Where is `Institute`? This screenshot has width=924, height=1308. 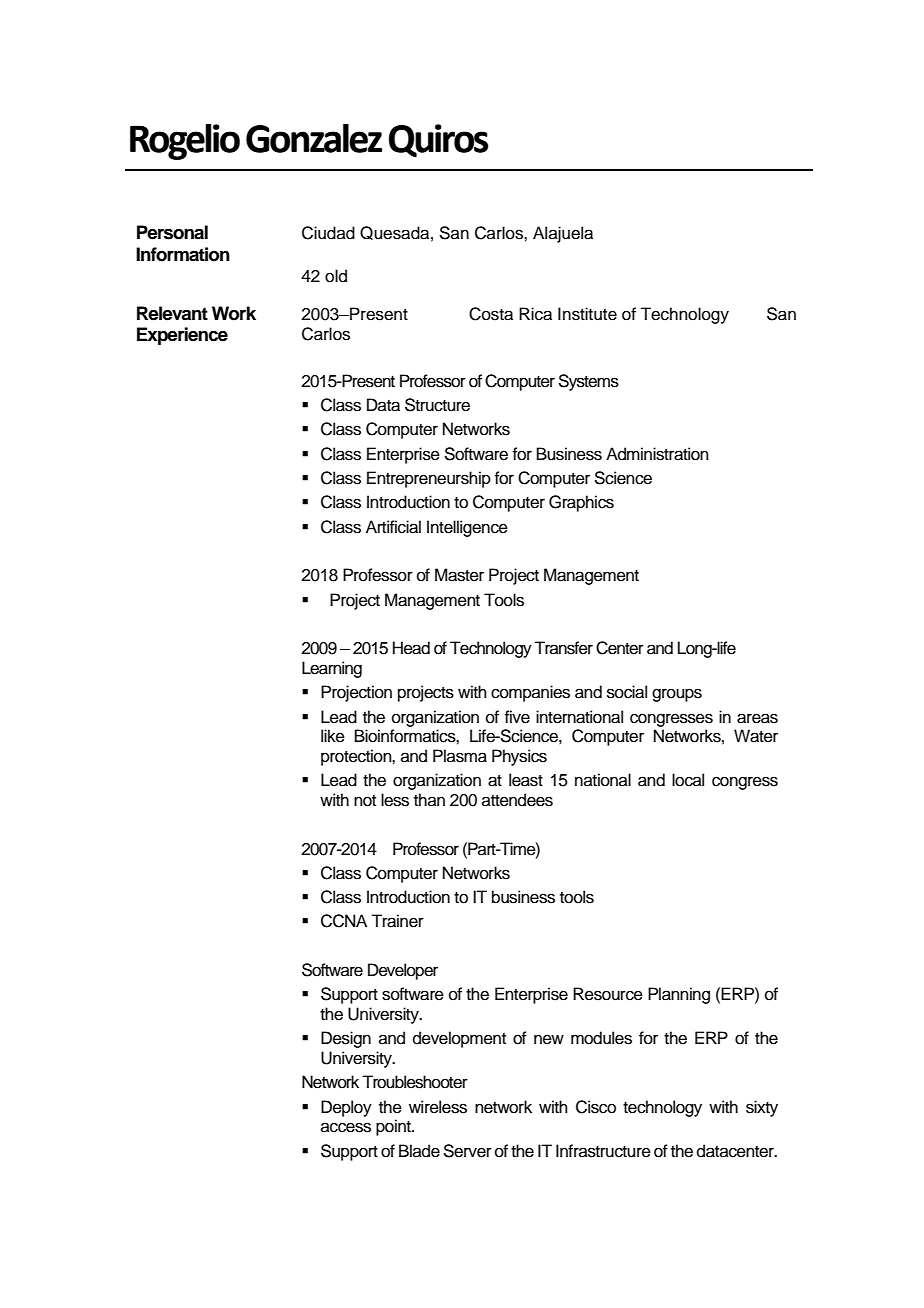
Institute is located at coordinates (587, 314).
